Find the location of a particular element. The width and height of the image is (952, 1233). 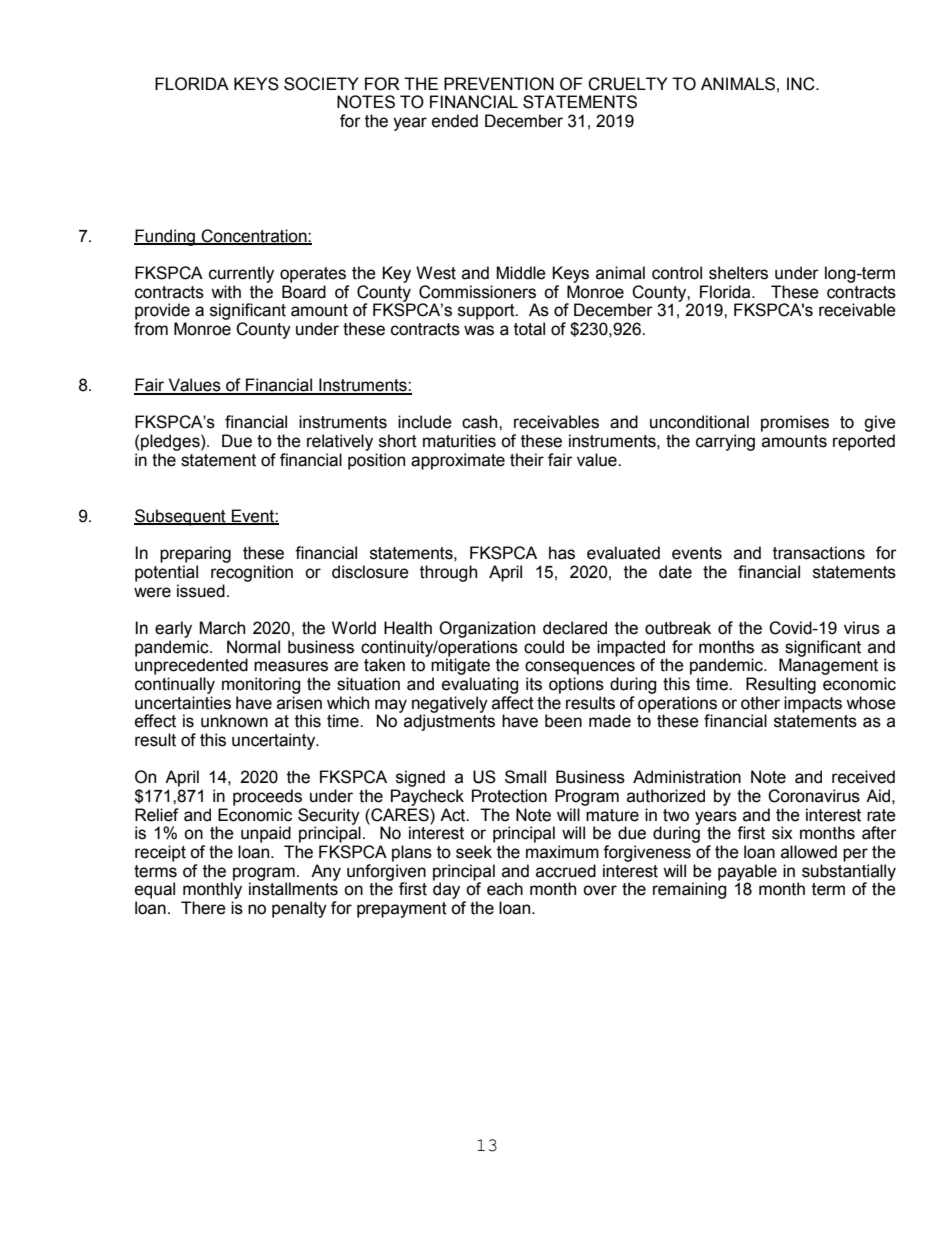

Organization is located at coordinates (487, 629).
